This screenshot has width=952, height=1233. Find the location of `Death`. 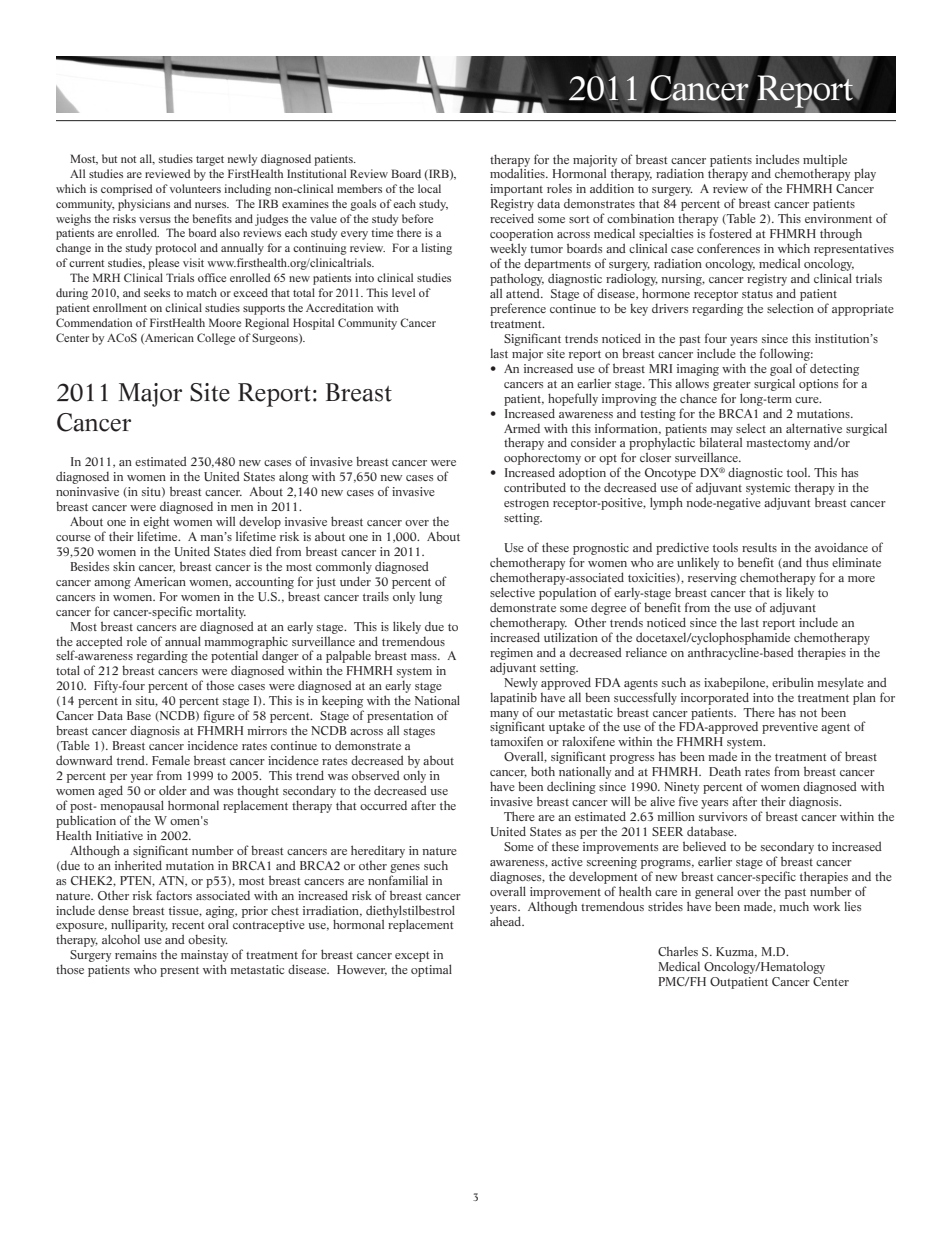

Death is located at coordinates (725, 771).
